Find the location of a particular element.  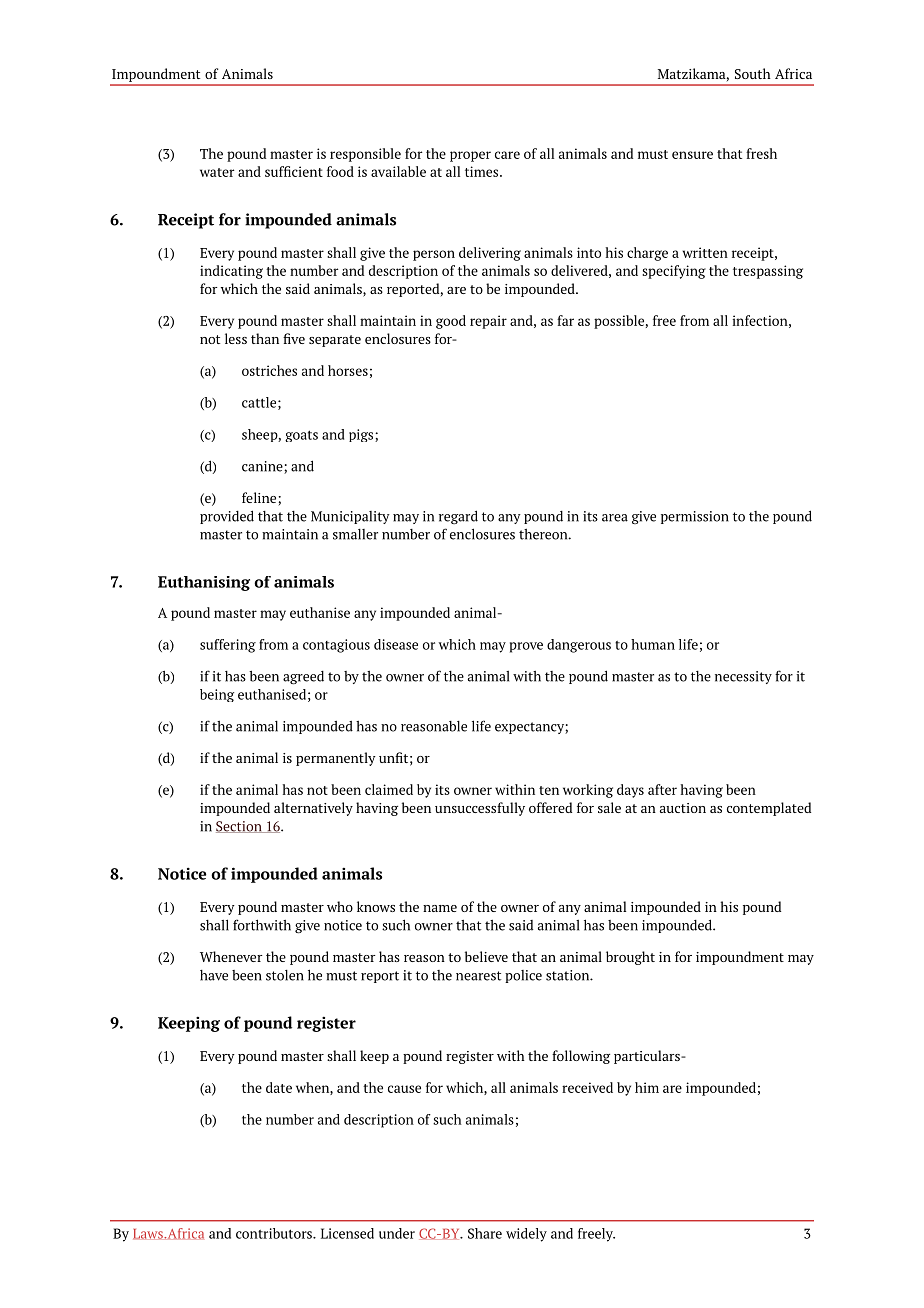

ensure is located at coordinates (692, 155).
